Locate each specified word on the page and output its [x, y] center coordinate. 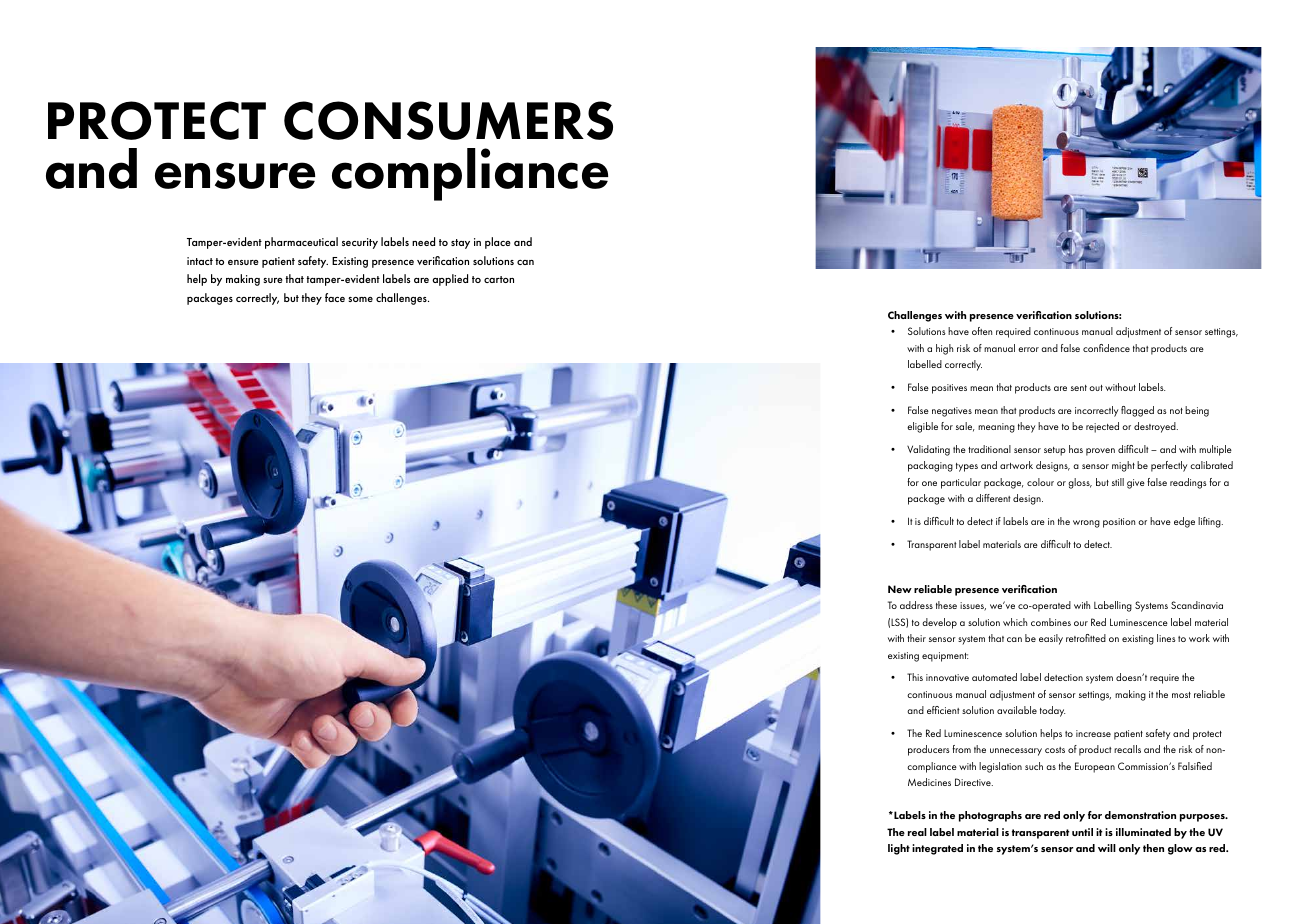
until [1082, 832]
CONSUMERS [448, 120]
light [899, 849]
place [498, 243]
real [917, 832]
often [982, 331]
